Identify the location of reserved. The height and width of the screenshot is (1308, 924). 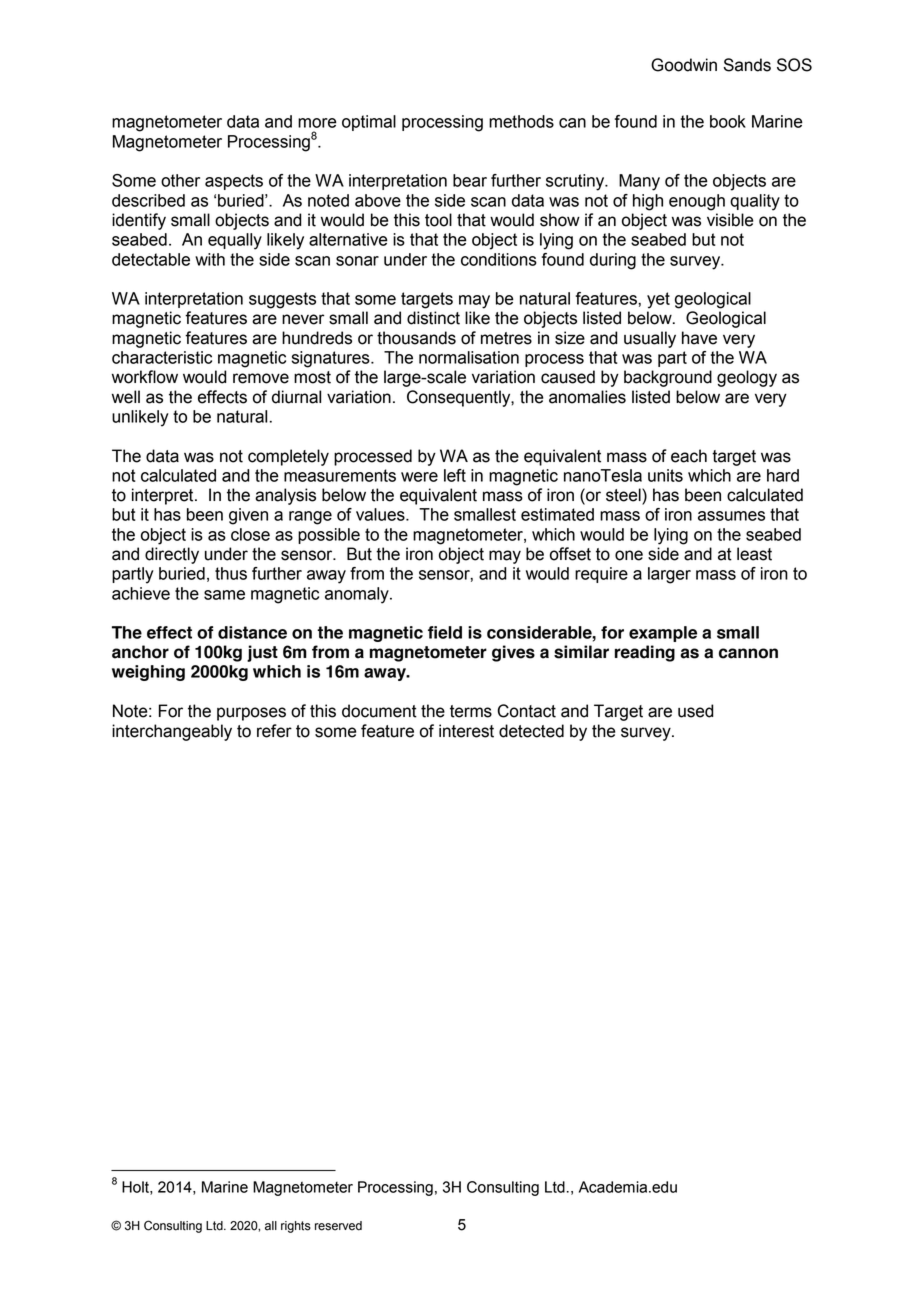
(338, 1226).
